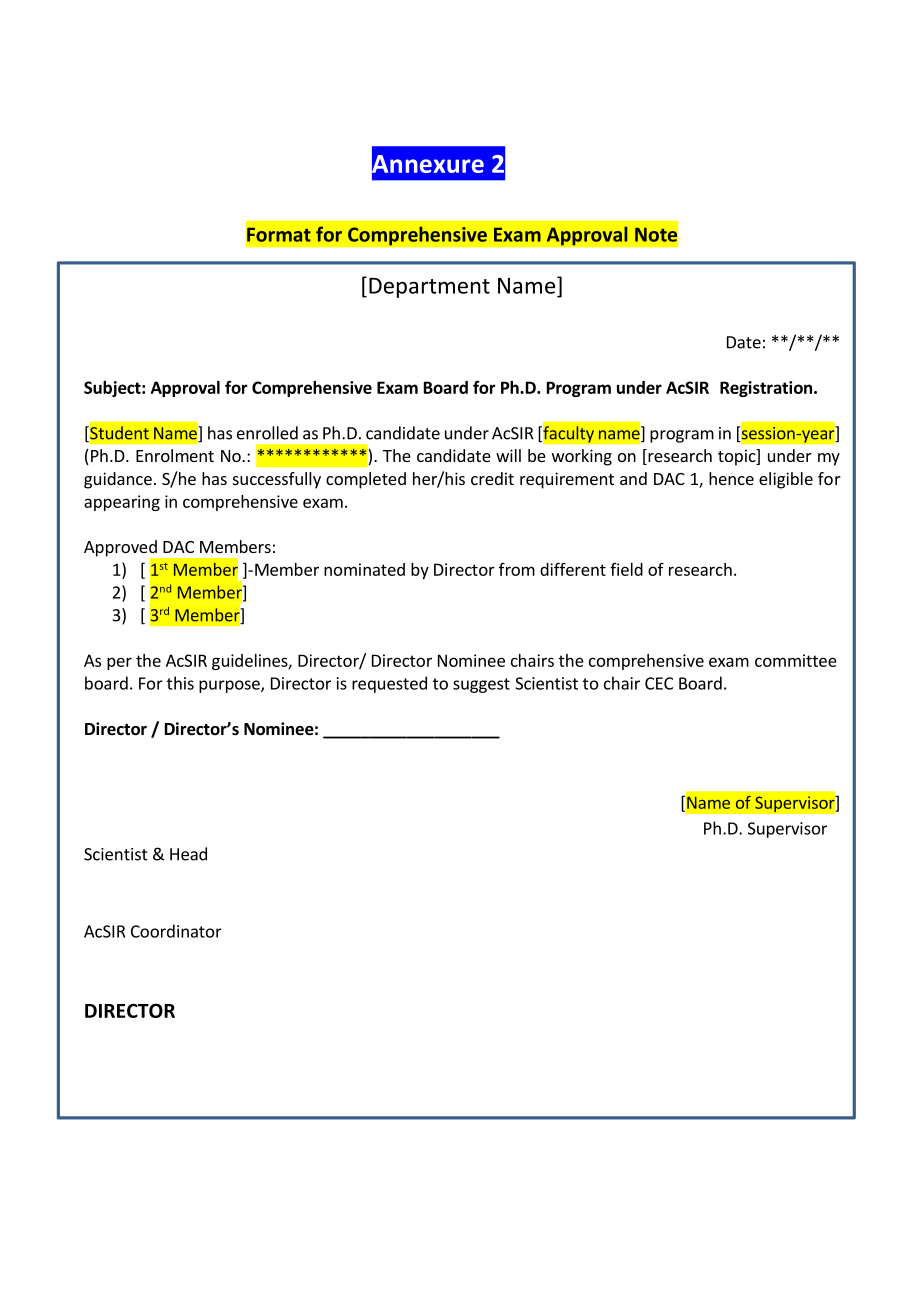 This screenshot has width=924, height=1307. I want to click on from, so click(517, 569).
